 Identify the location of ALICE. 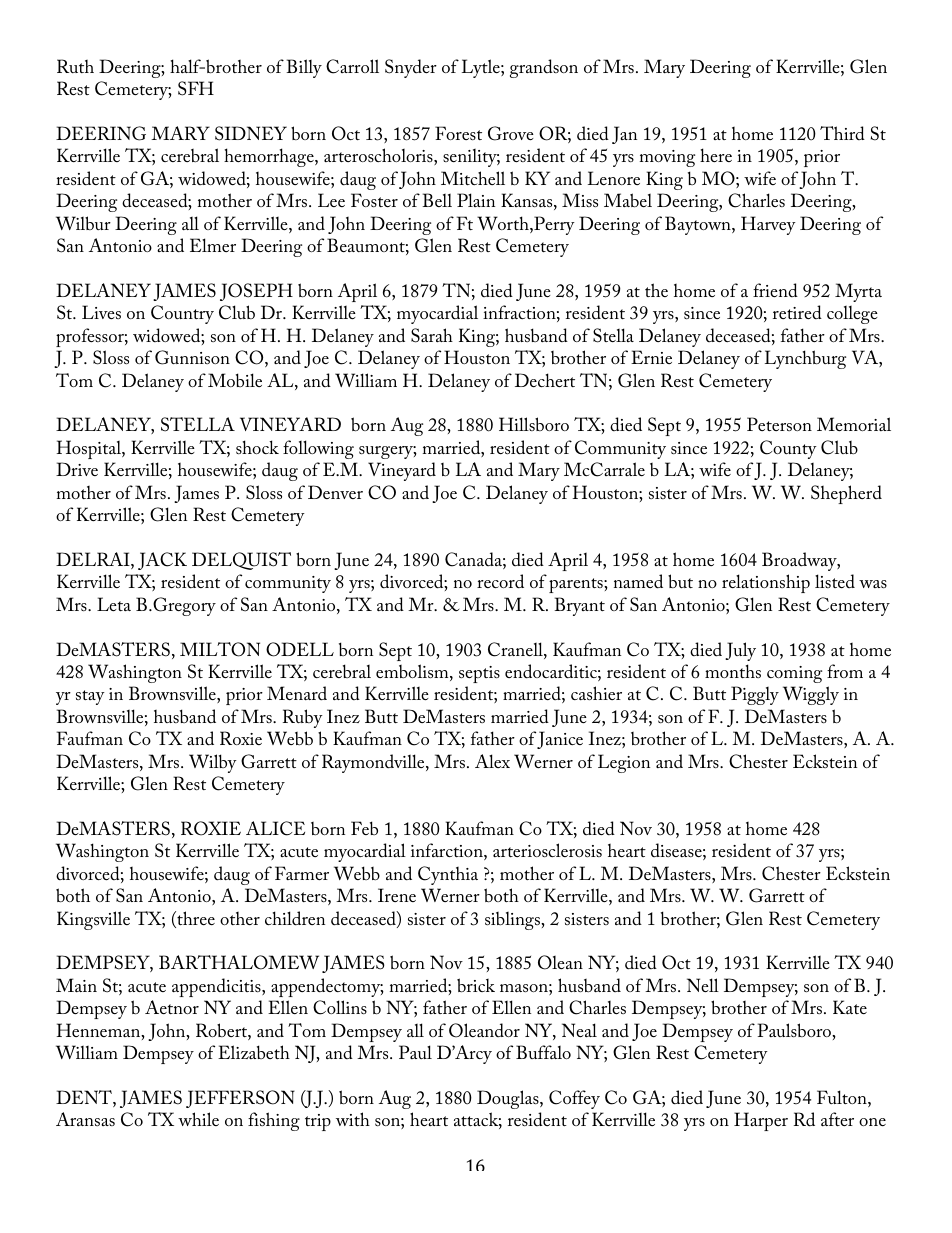
(275, 828).
